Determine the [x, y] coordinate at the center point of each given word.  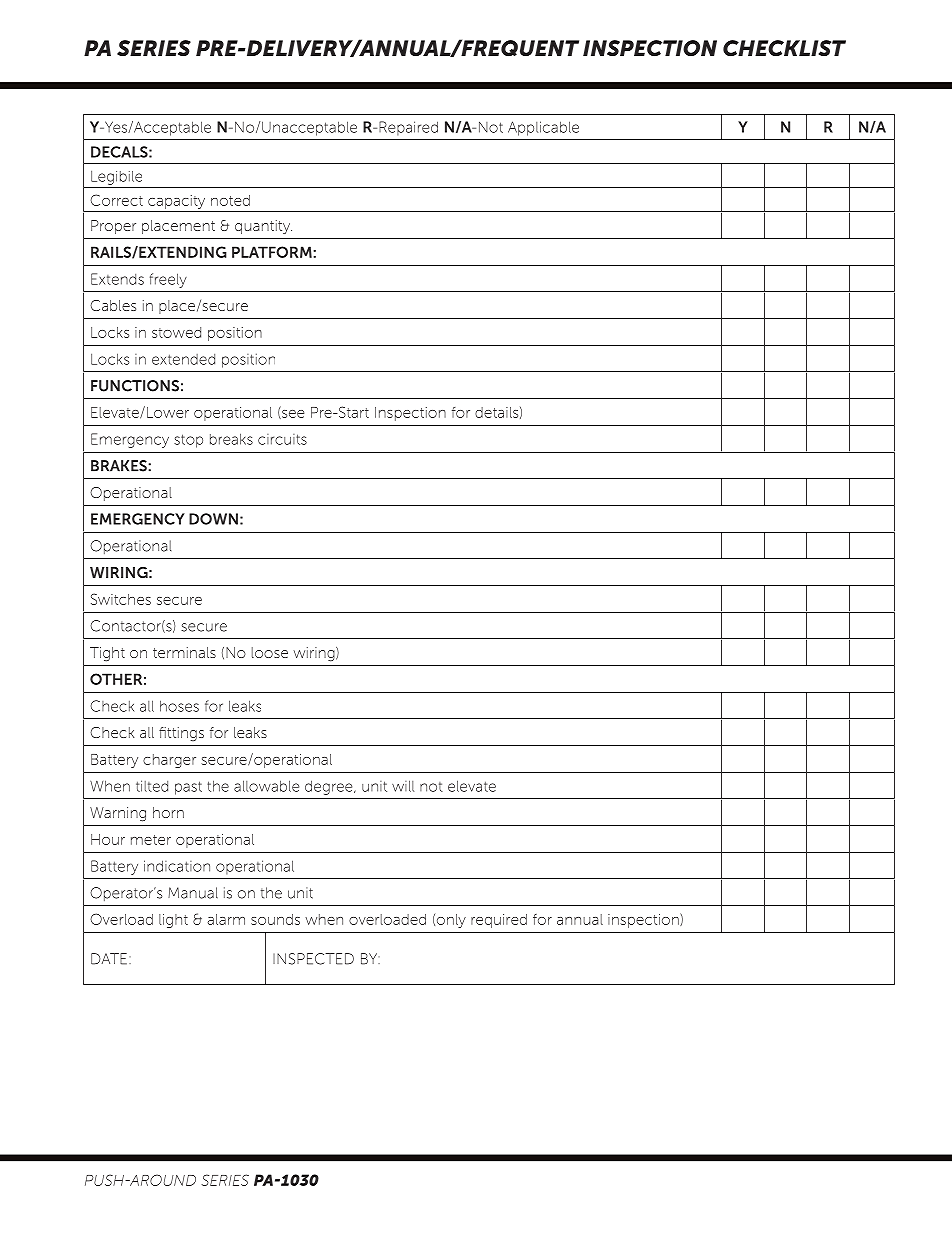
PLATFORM [273, 252]
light [173, 921]
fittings [181, 734]
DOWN [213, 519]
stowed [176, 332]
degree [330, 787]
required [499, 921]
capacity [176, 202]
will [403, 786]
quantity [263, 227]
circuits [282, 439]
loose [270, 652]
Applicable [543, 128]
